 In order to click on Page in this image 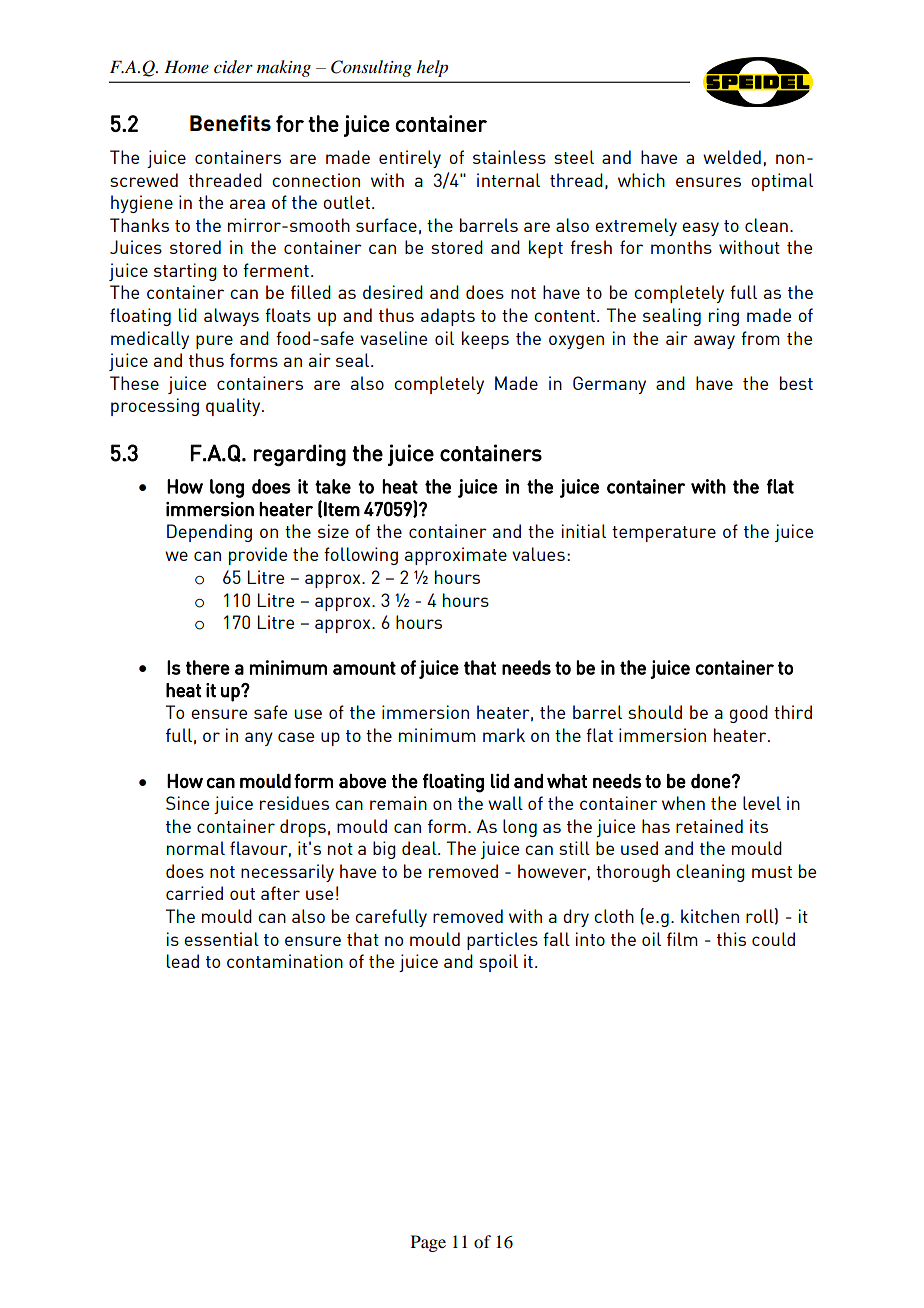, I will do `click(428, 1243)`.
